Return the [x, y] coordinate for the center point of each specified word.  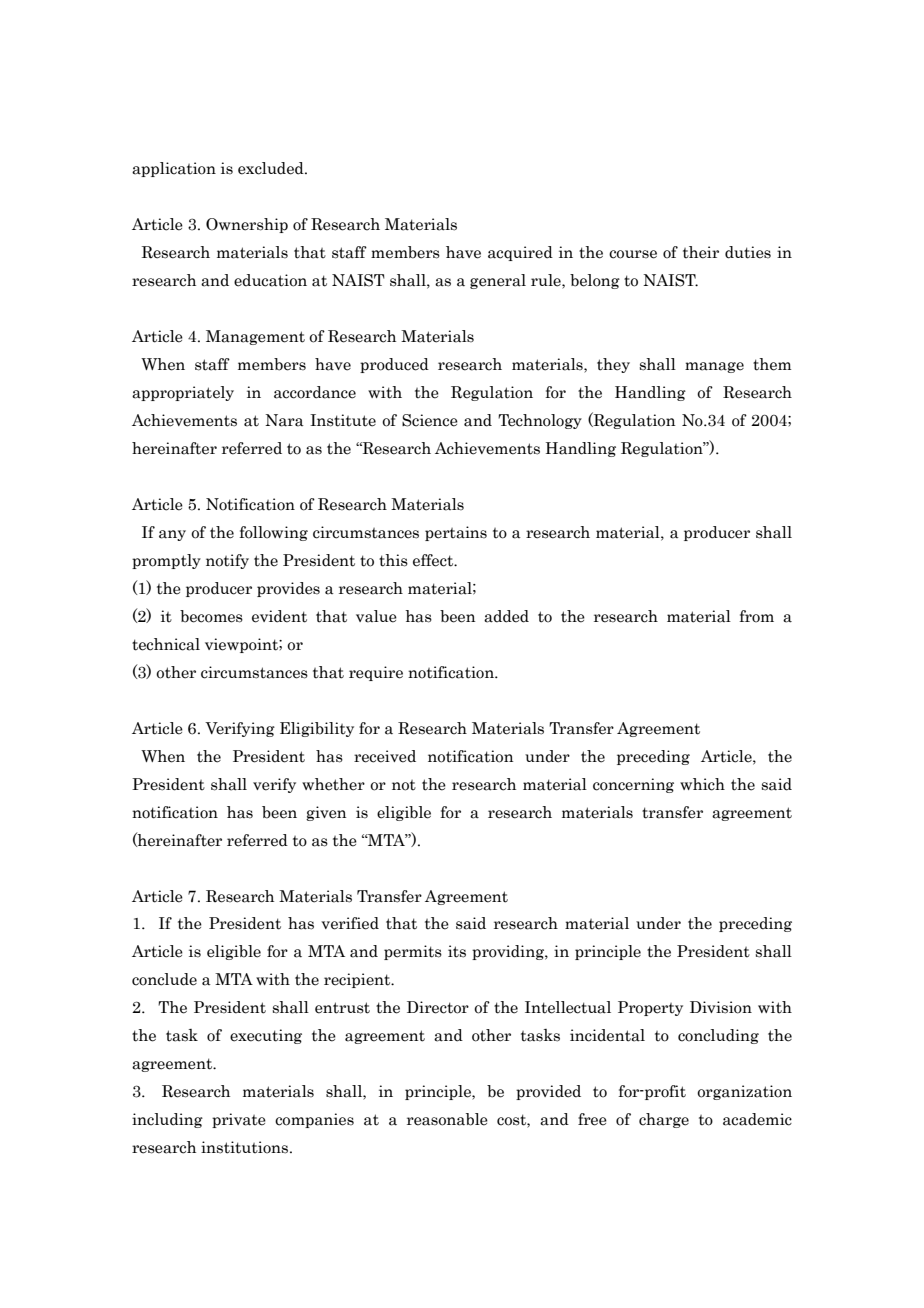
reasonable [447, 1119]
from [757, 616]
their [701, 252]
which [702, 784]
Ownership [247, 225]
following [274, 533]
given [326, 813]
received [385, 756]
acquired [520, 253]
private [239, 1120]
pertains [456, 533]
